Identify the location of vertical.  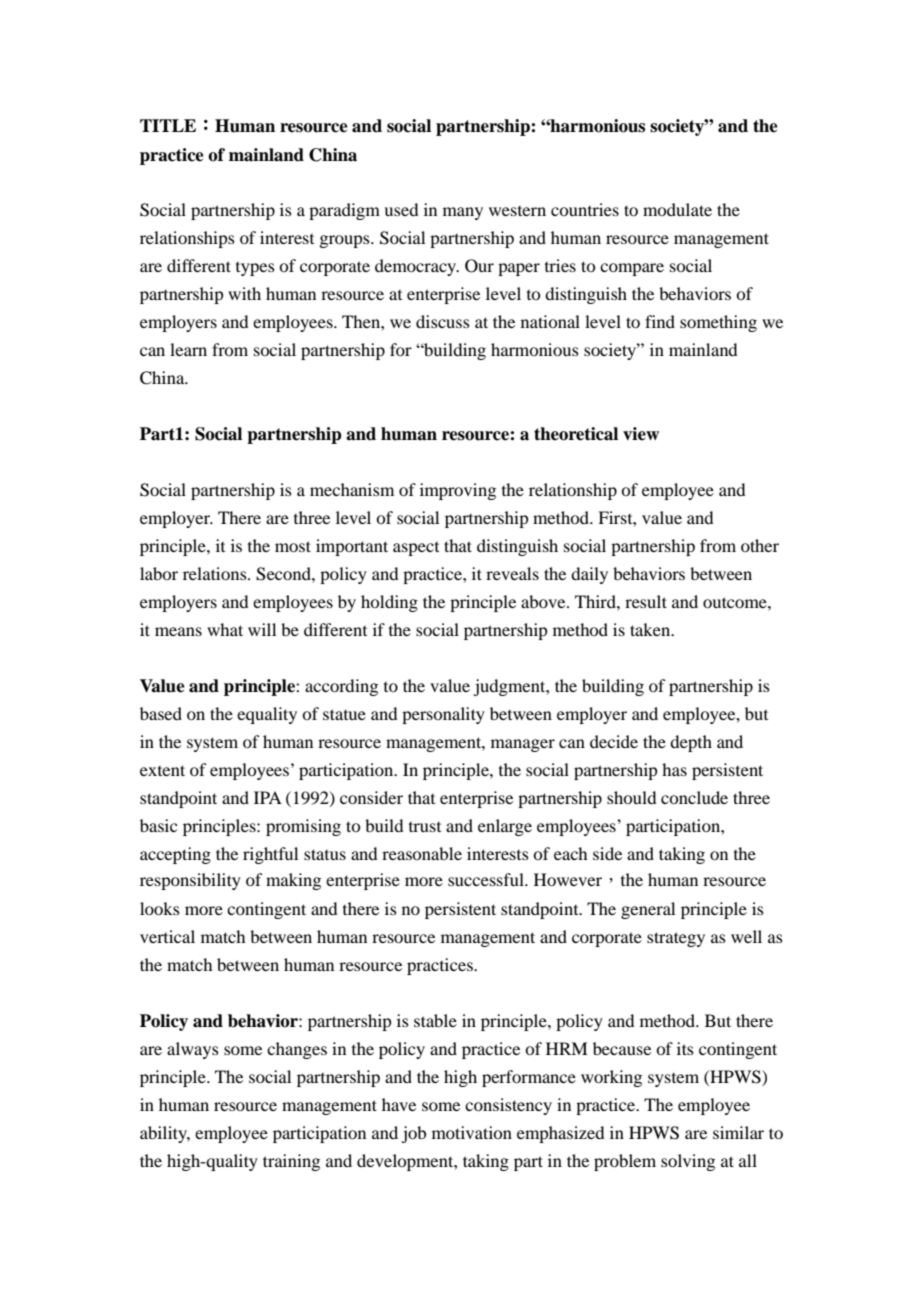
(167, 936).
